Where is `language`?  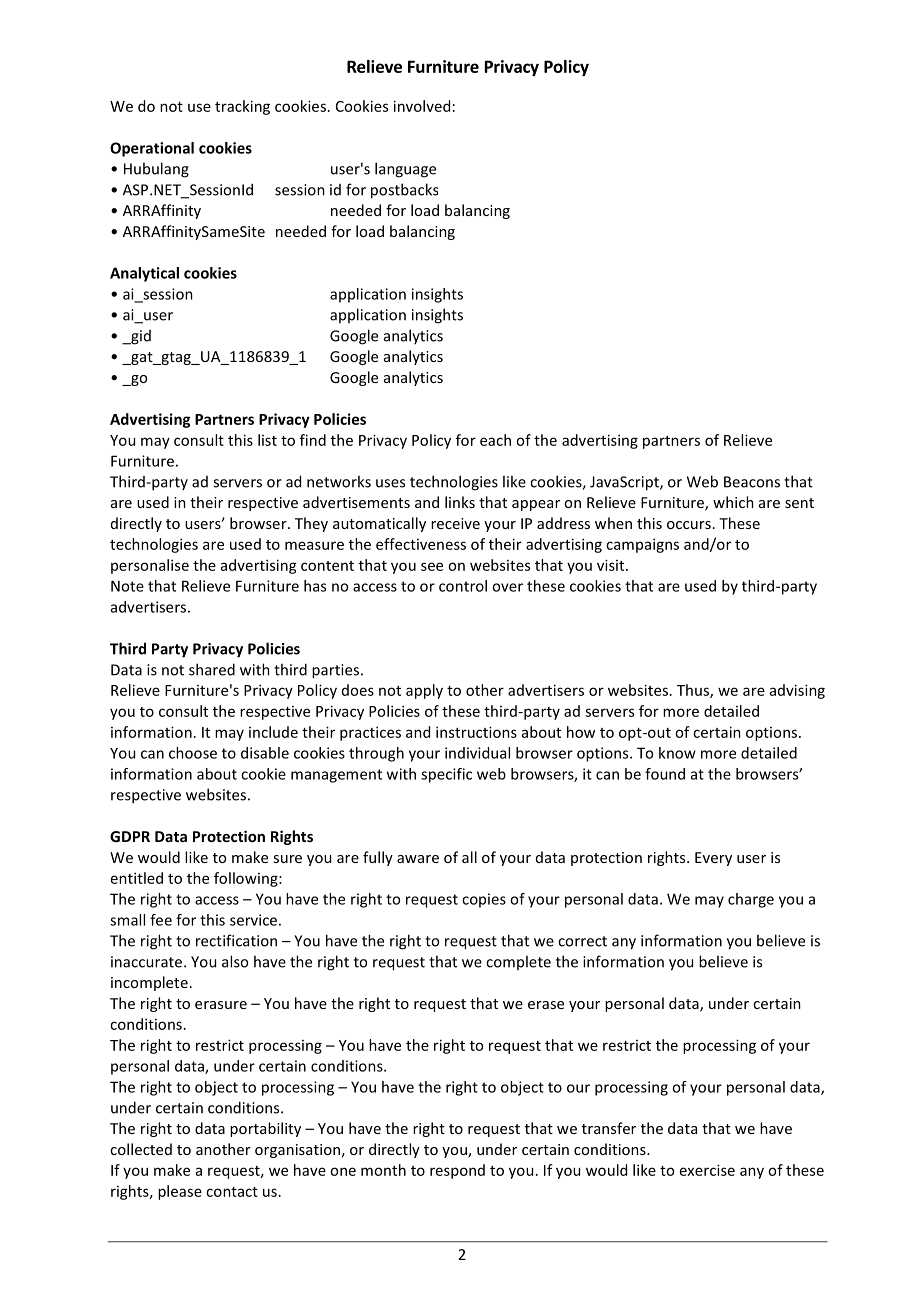
language is located at coordinates (405, 170).
